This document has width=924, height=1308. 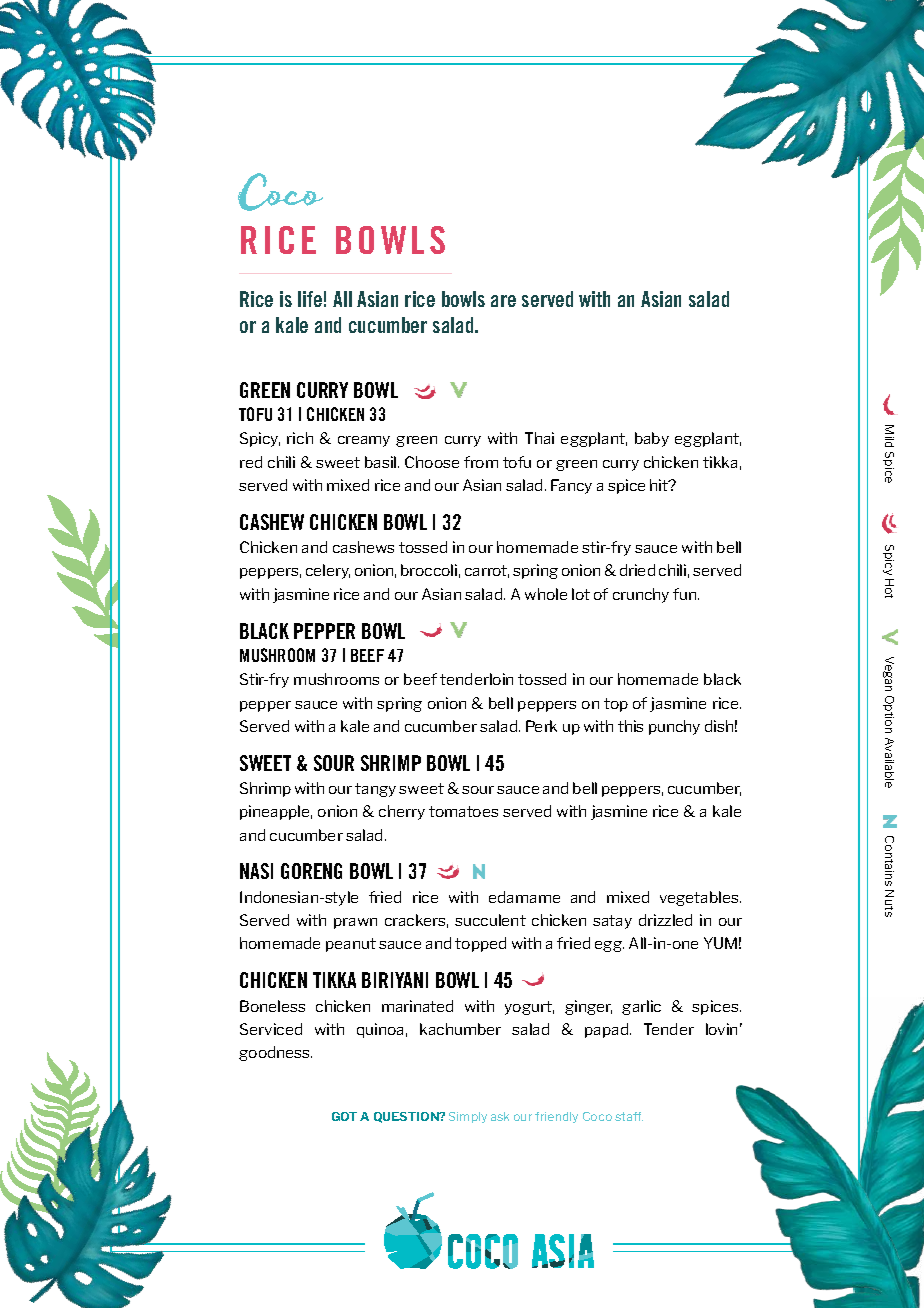 What do you see at coordinates (310, 299) in the document?
I see `life` at bounding box center [310, 299].
